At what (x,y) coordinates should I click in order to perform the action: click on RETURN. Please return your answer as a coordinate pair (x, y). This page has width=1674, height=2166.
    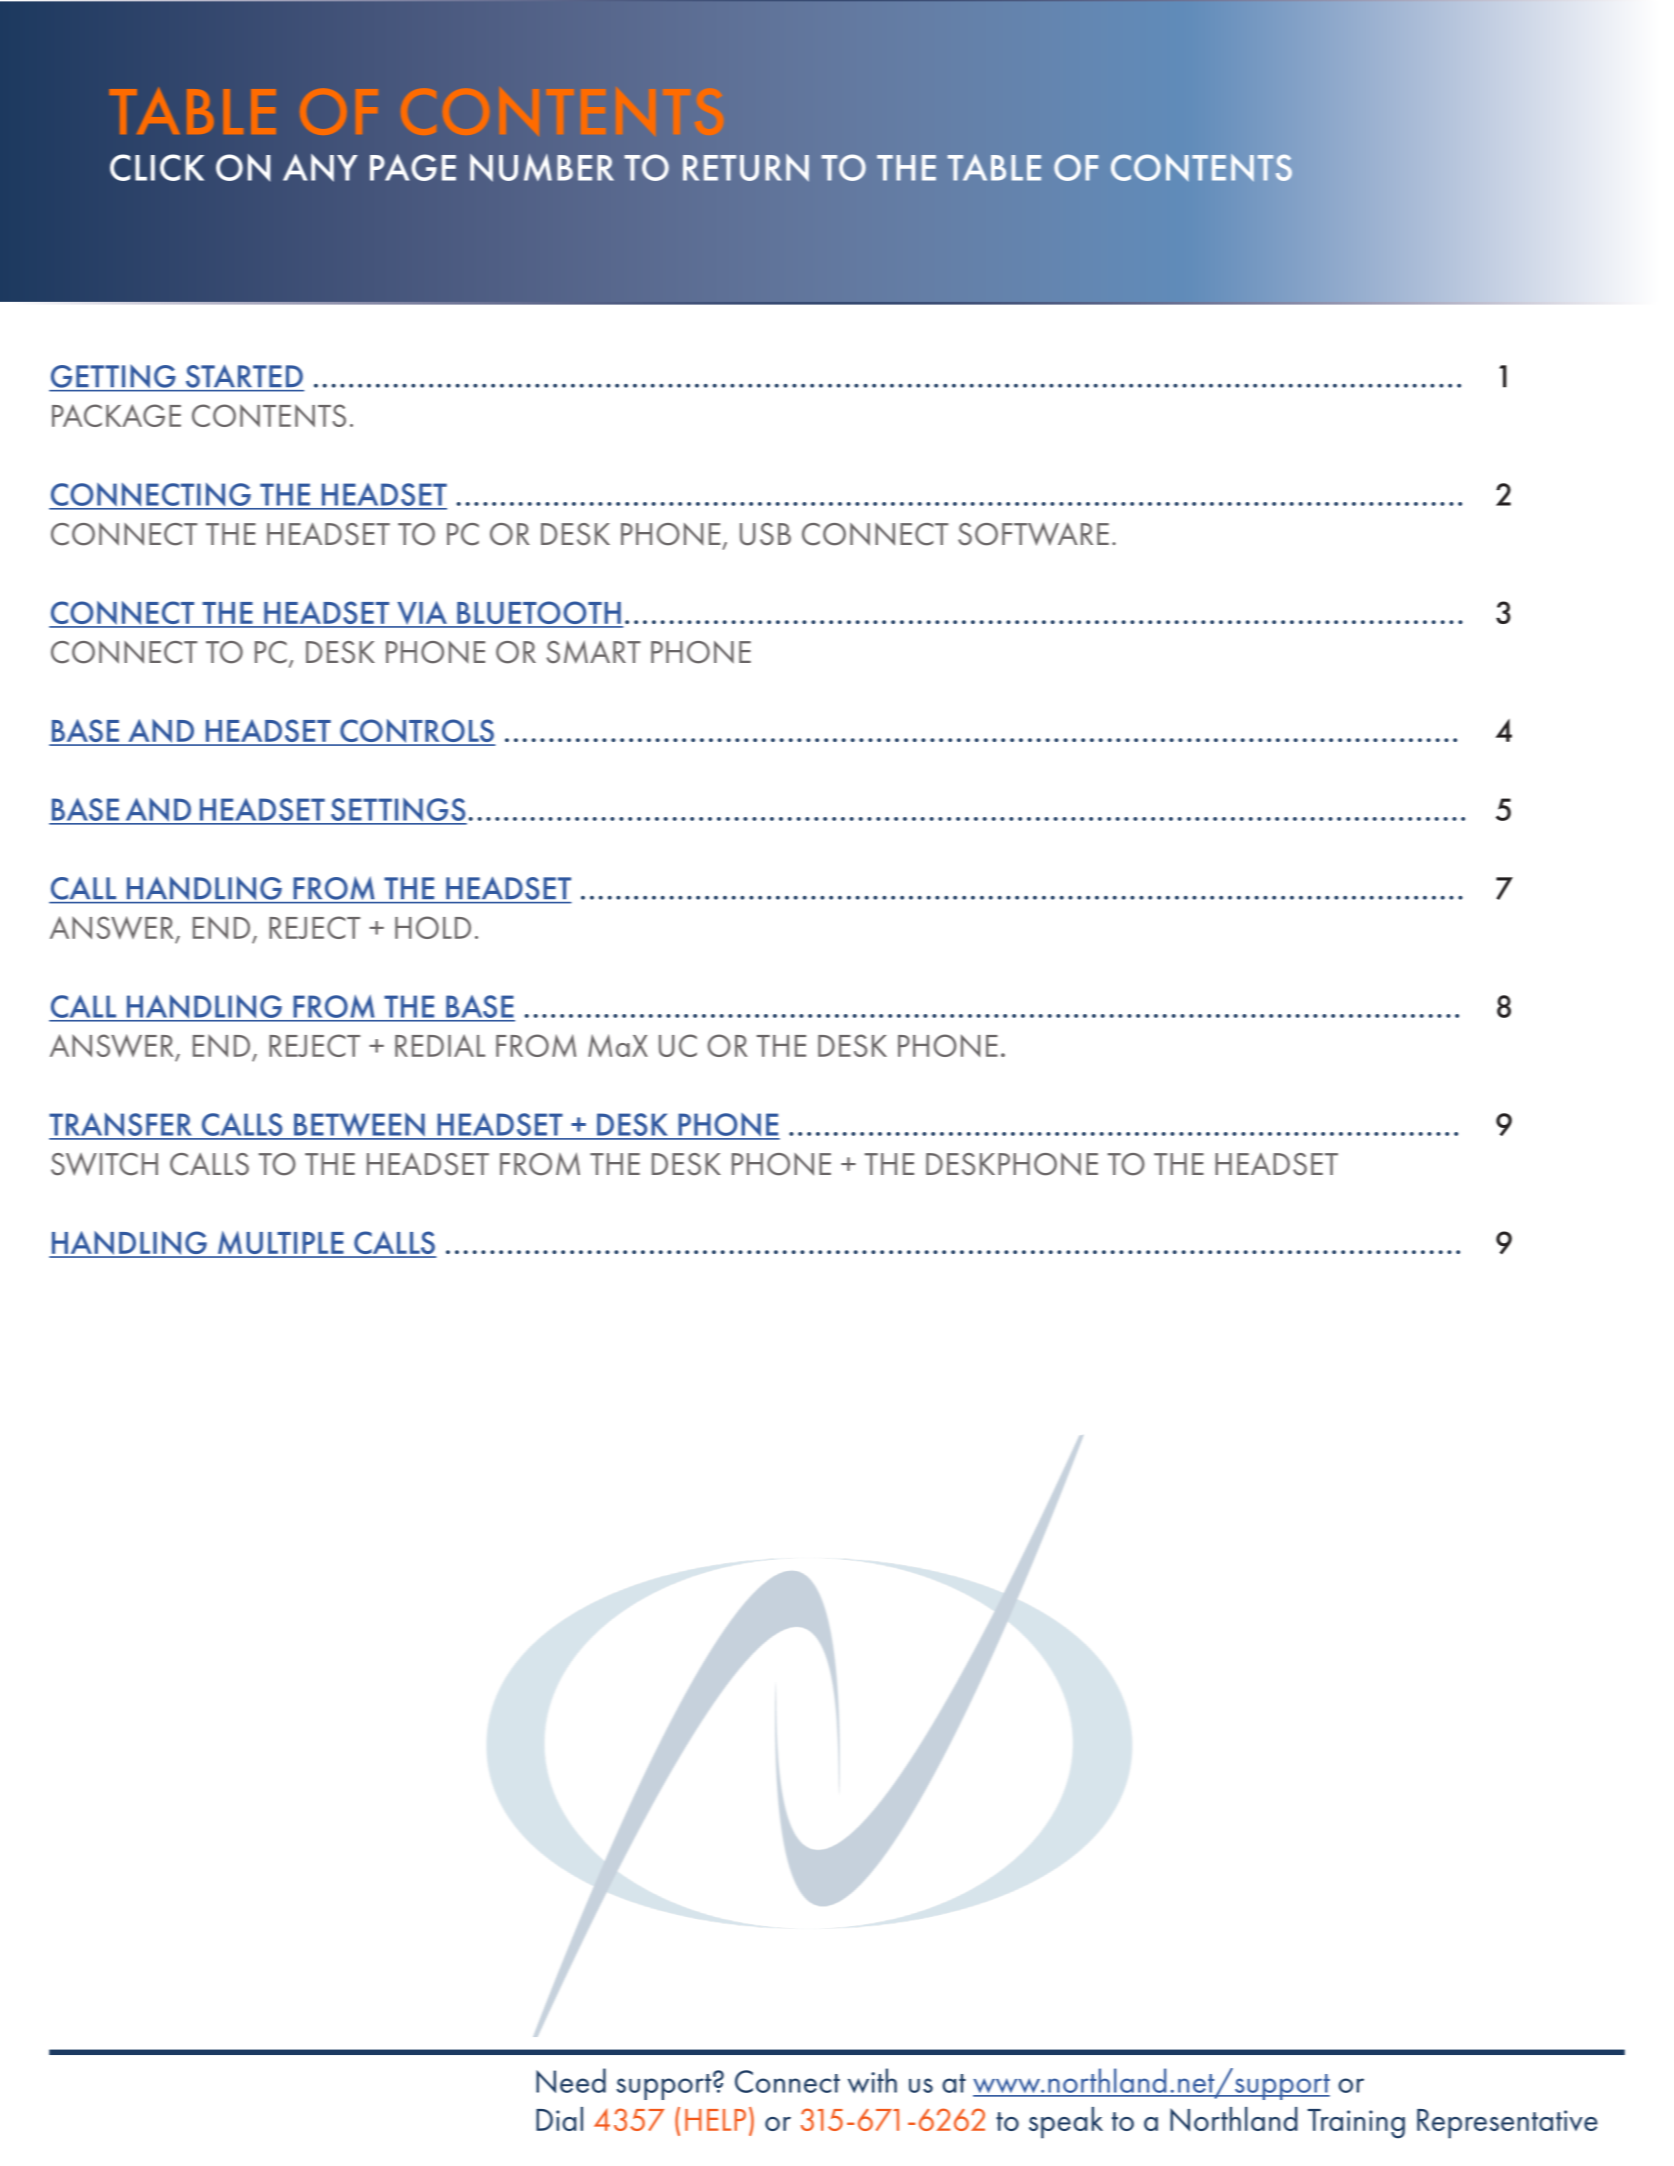
    Looking at the image, I should click on (746, 168).
